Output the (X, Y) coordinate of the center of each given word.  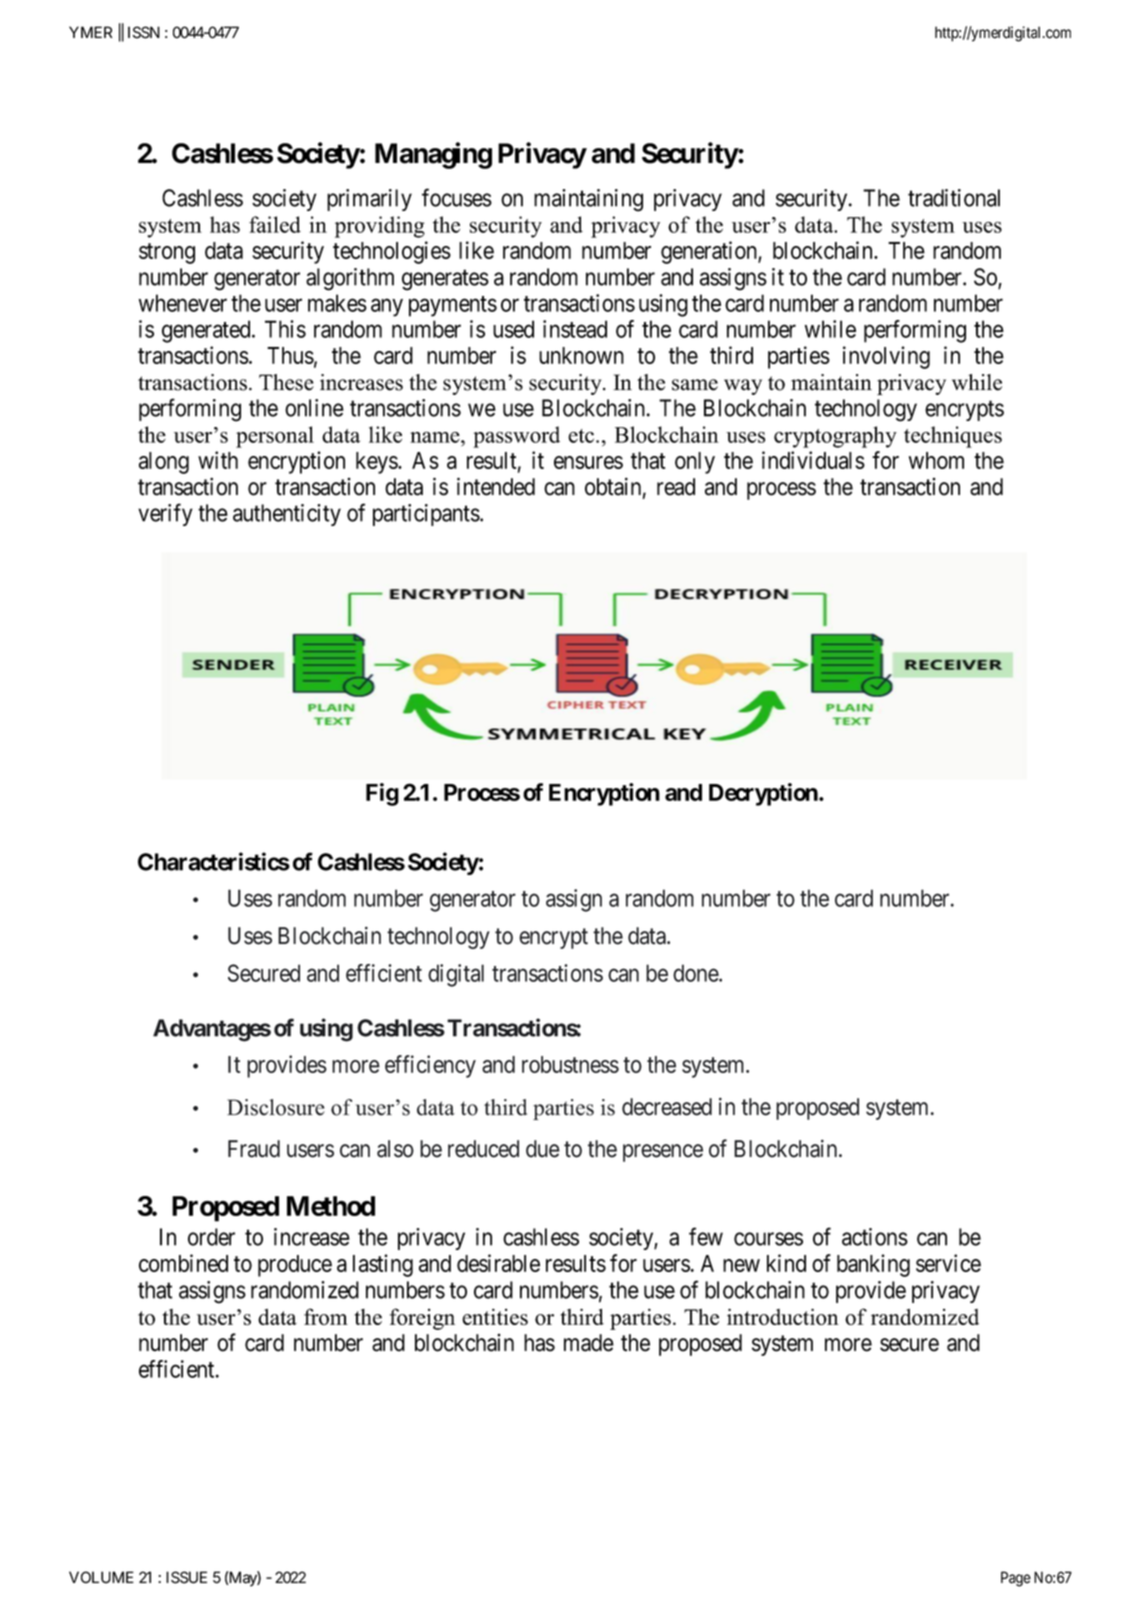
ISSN (144, 32)
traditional (954, 198)
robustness (570, 1064)
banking (873, 1265)
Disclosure (276, 1107)
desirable (498, 1263)
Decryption (764, 794)
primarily (369, 200)
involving (886, 357)
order (211, 1237)
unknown (581, 355)
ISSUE (186, 1577)
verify (165, 514)
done (696, 973)
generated (207, 331)
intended (496, 486)
